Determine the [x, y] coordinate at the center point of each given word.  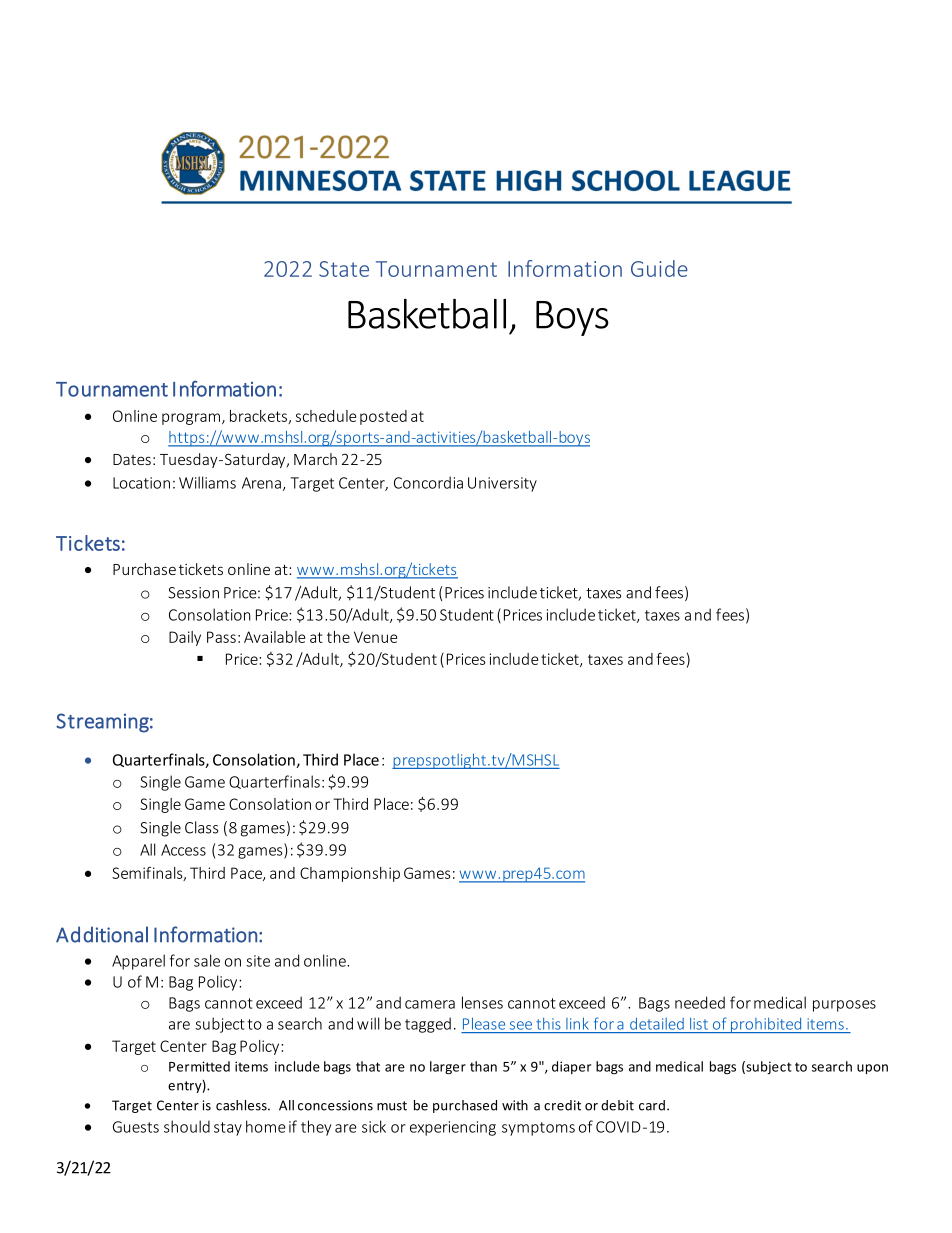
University [502, 484]
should [187, 1126]
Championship [350, 874]
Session [194, 593]
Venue [375, 637]
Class [201, 827]
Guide [659, 268]
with [515, 1105]
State [344, 269]
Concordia [428, 482]
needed [700, 1002]
